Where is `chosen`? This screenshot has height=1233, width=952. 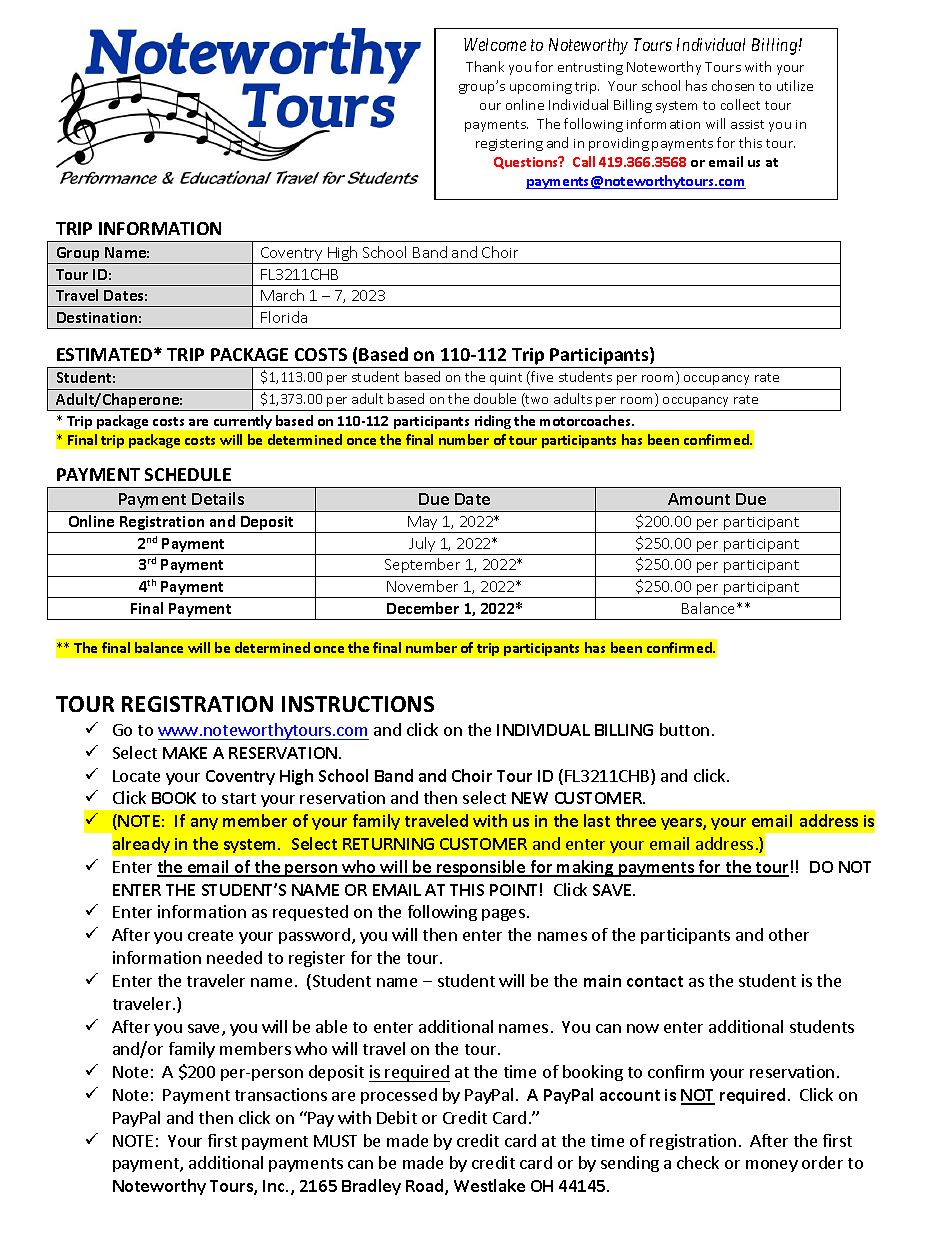 chosen is located at coordinates (733, 85).
